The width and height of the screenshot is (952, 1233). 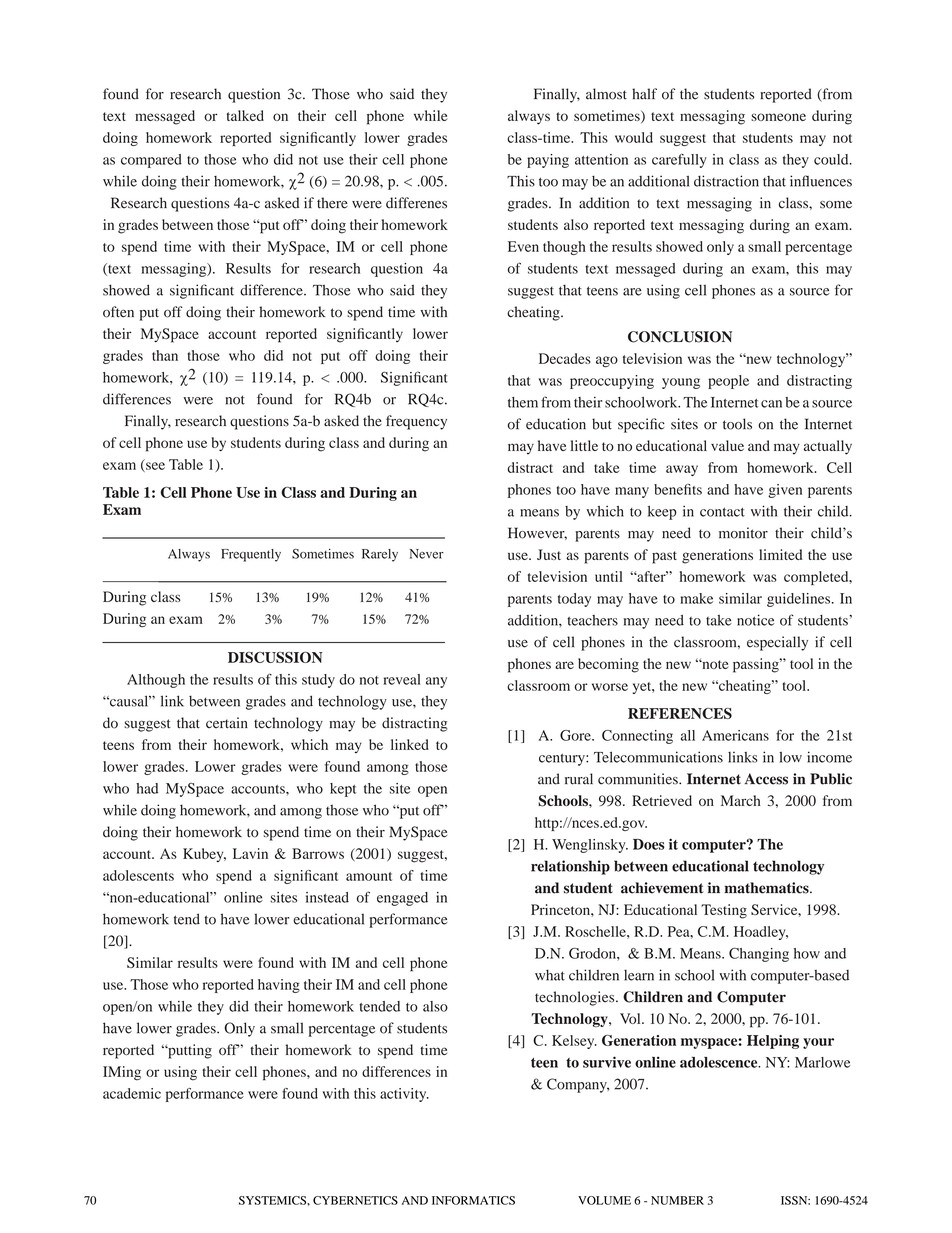 I want to click on reveal, so click(x=402, y=679).
